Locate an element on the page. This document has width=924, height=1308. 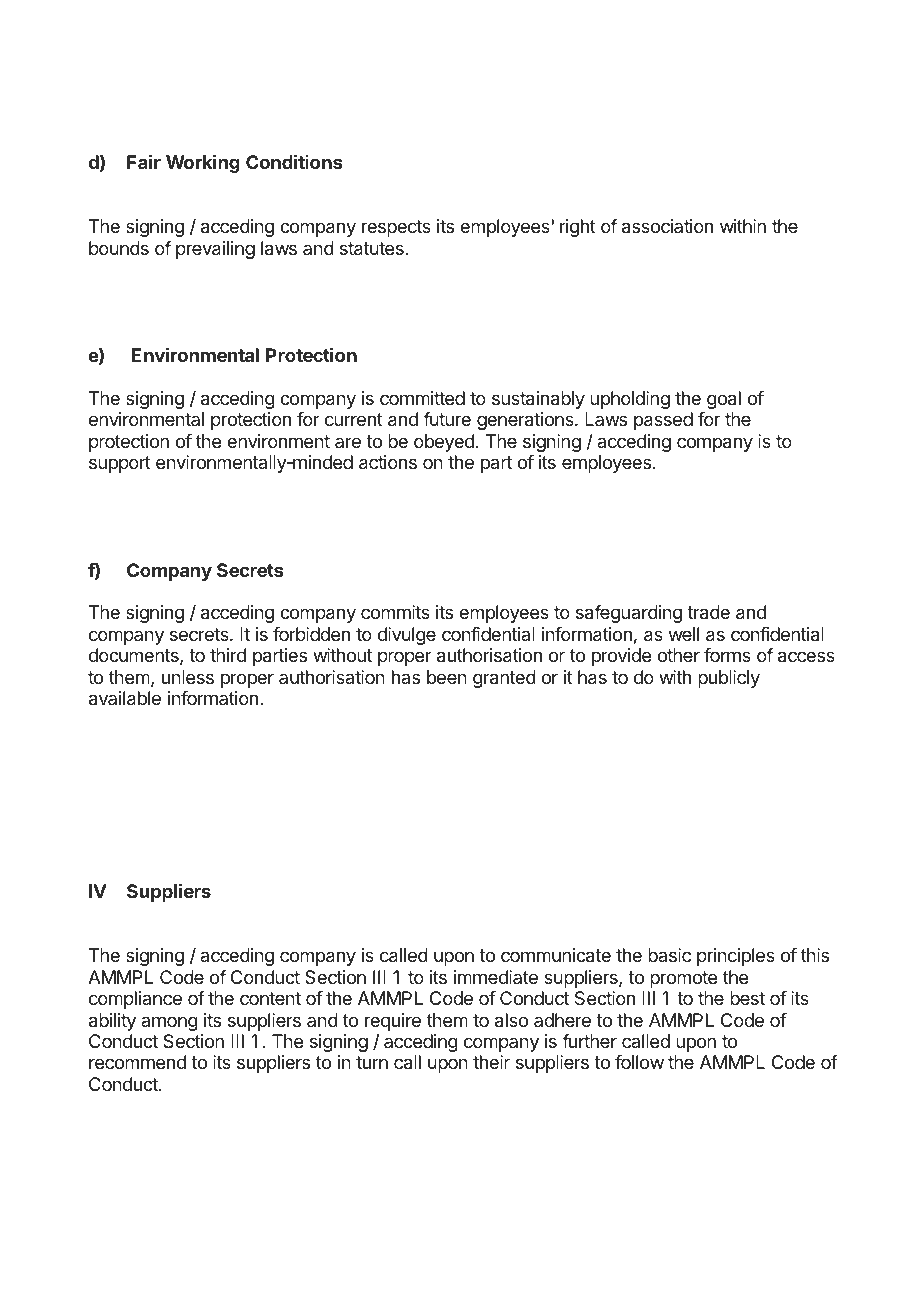
support is located at coordinates (120, 464).
